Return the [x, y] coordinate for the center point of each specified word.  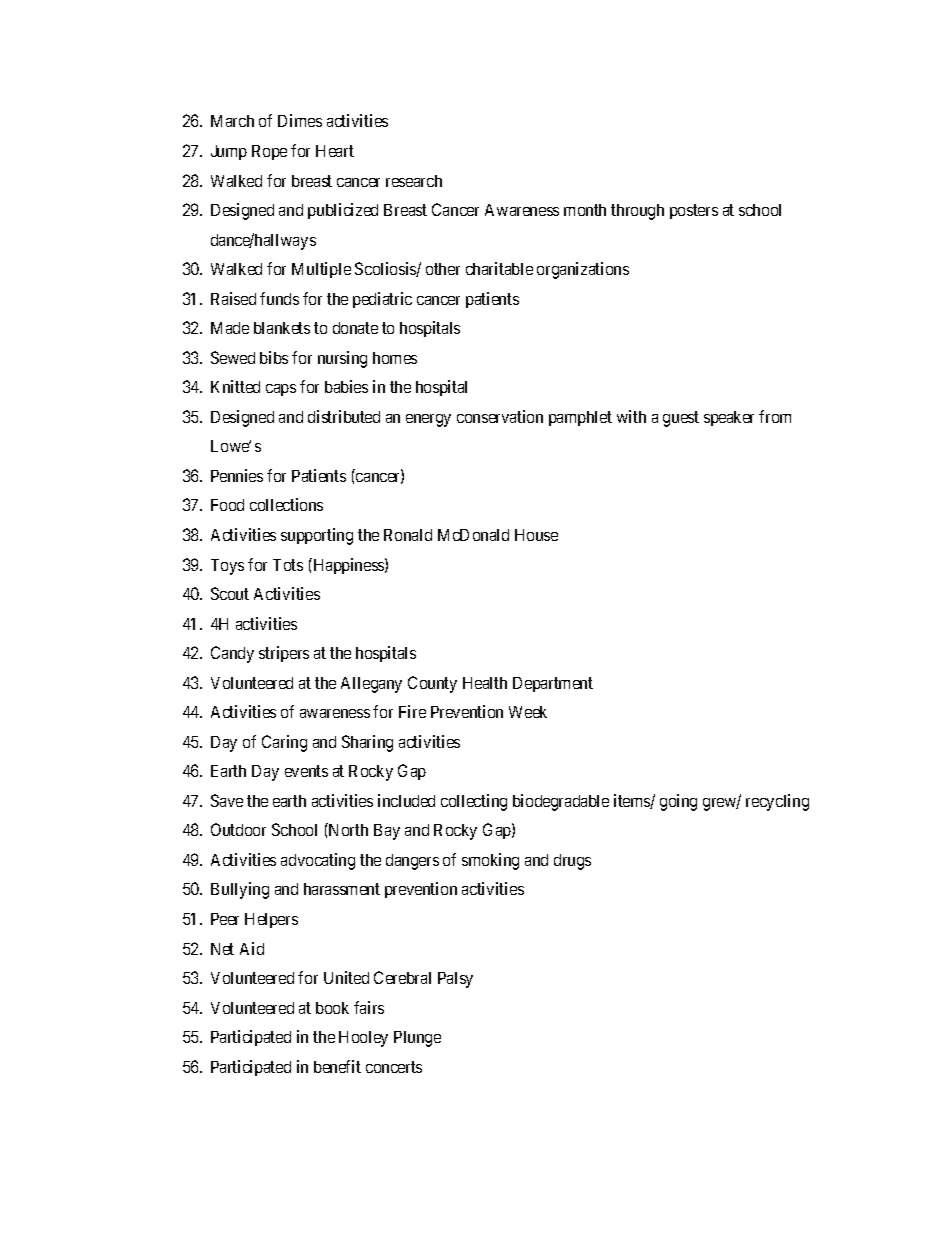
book [332, 1008]
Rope [269, 152]
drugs [572, 862]
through [637, 212]
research [414, 181]
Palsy [455, 980]
